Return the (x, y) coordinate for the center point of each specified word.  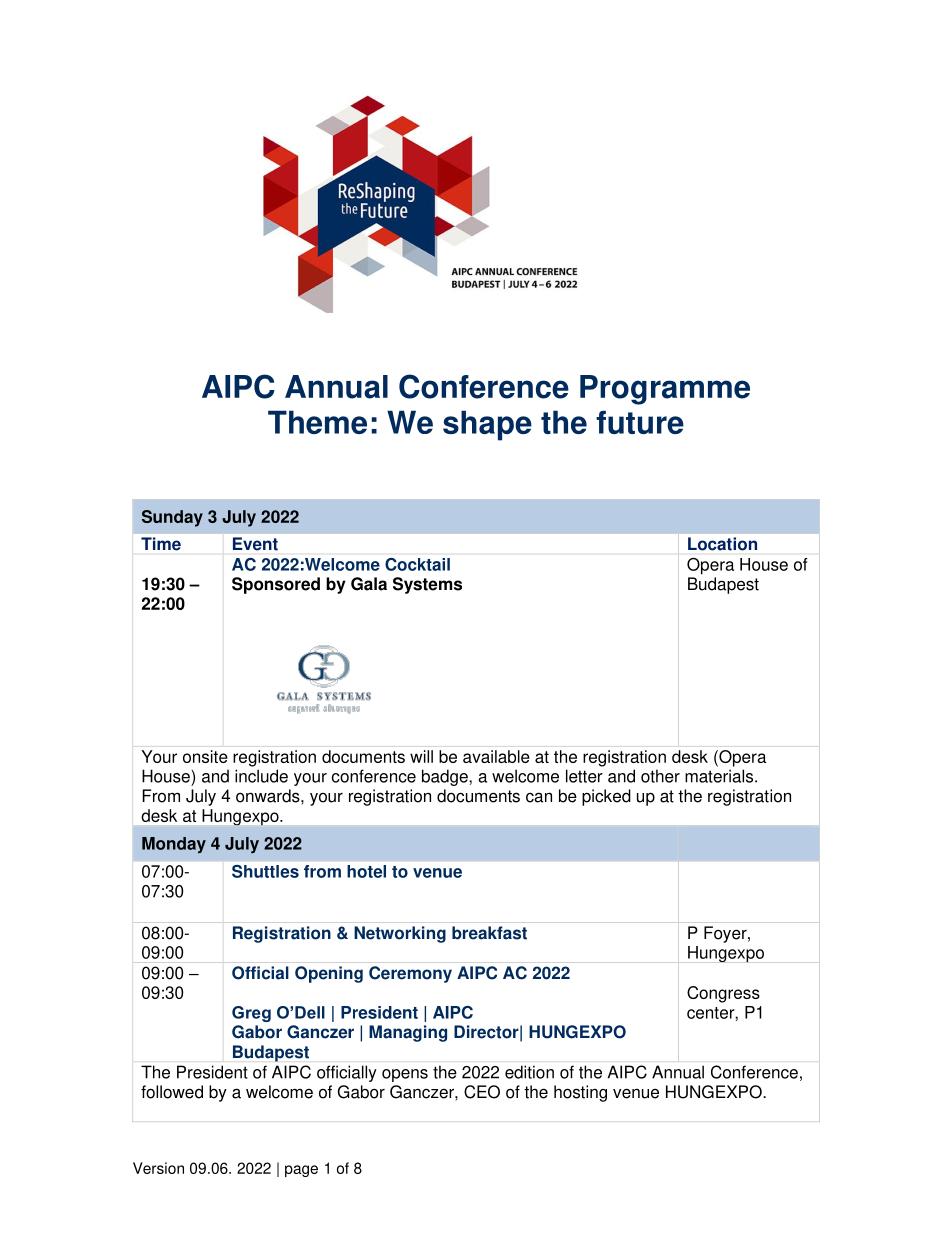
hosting (580, 1093)
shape (487, 425)
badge (446, 777)
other (660, 776)
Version (158, 1168)
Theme (317, 422)
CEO (482, 1092)
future (640, 422)
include (261, 776)
